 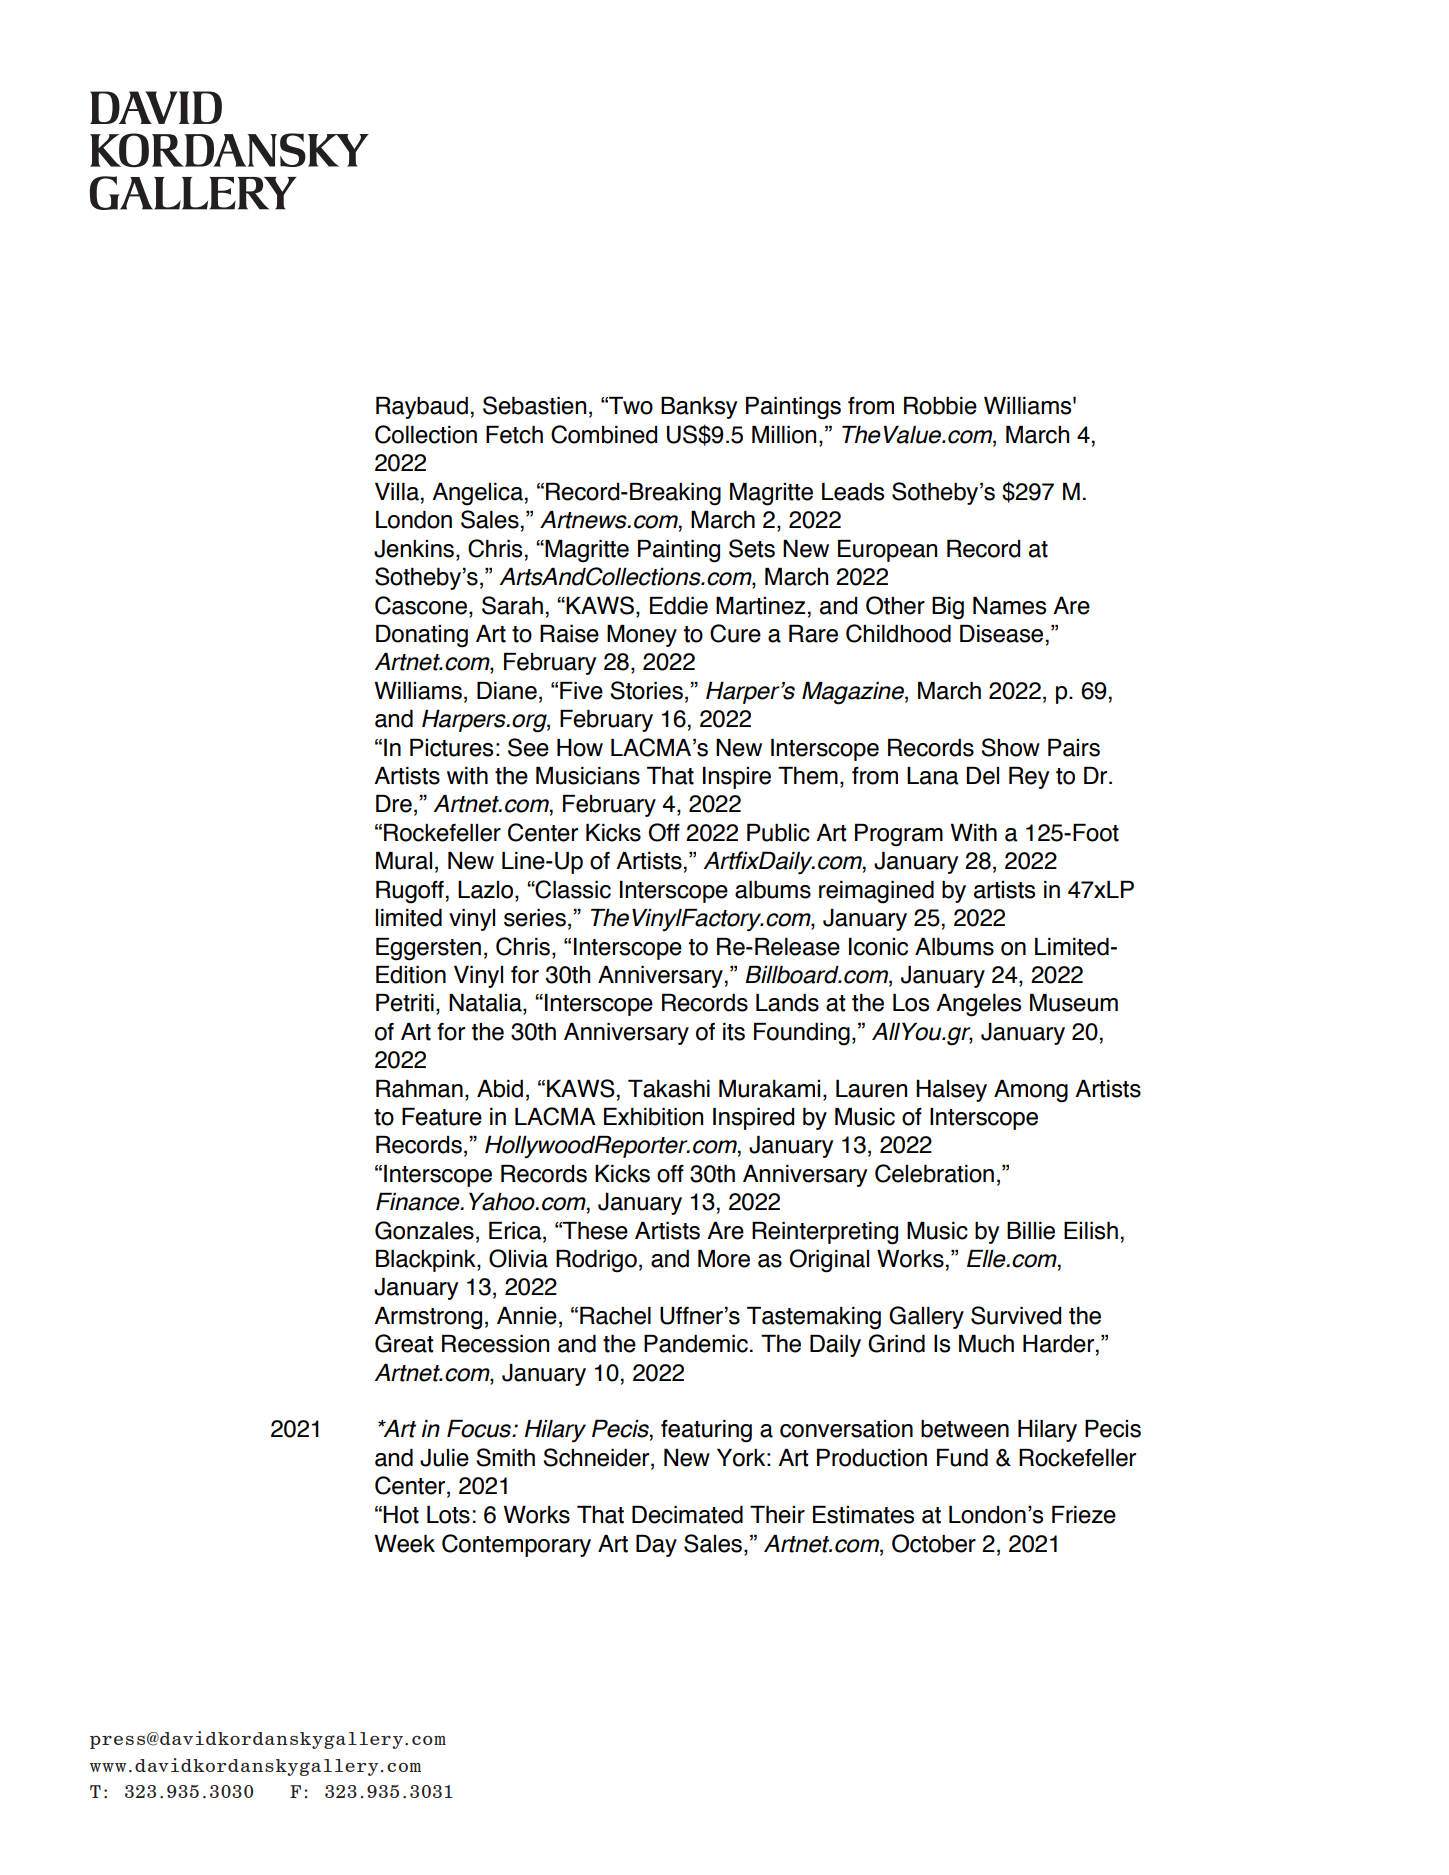 What do you see at coordinates (1010, 747) in the screenshot?
I see `Show` at bounding box center [1010, 747].
